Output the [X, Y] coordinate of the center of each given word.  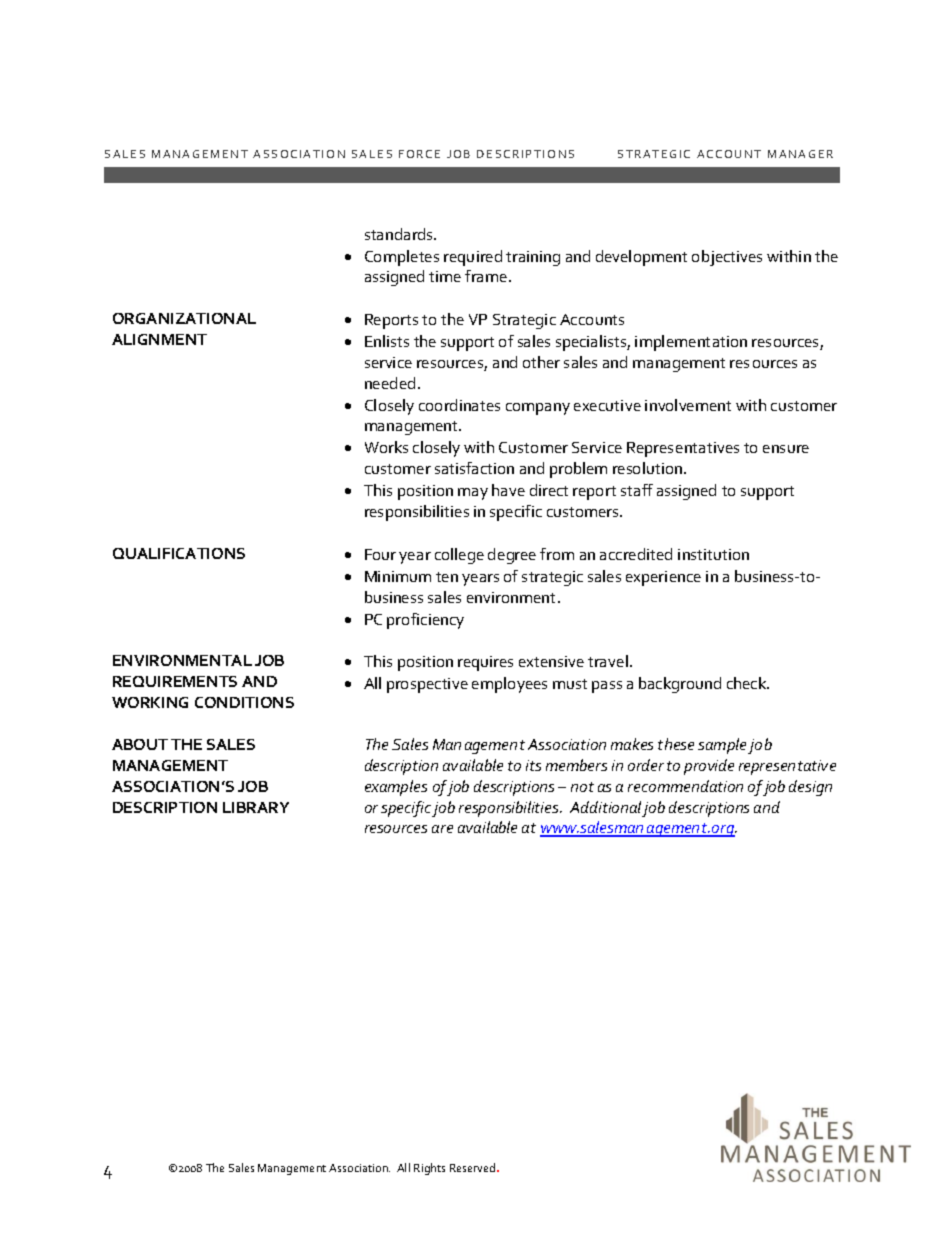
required [473, 258]
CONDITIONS [244, 702]
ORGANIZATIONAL [184, 318]
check [748, 683]
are [442, 829]
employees [509, 685]
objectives [727, 258]
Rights [429, 1169]
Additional [605, 807]
